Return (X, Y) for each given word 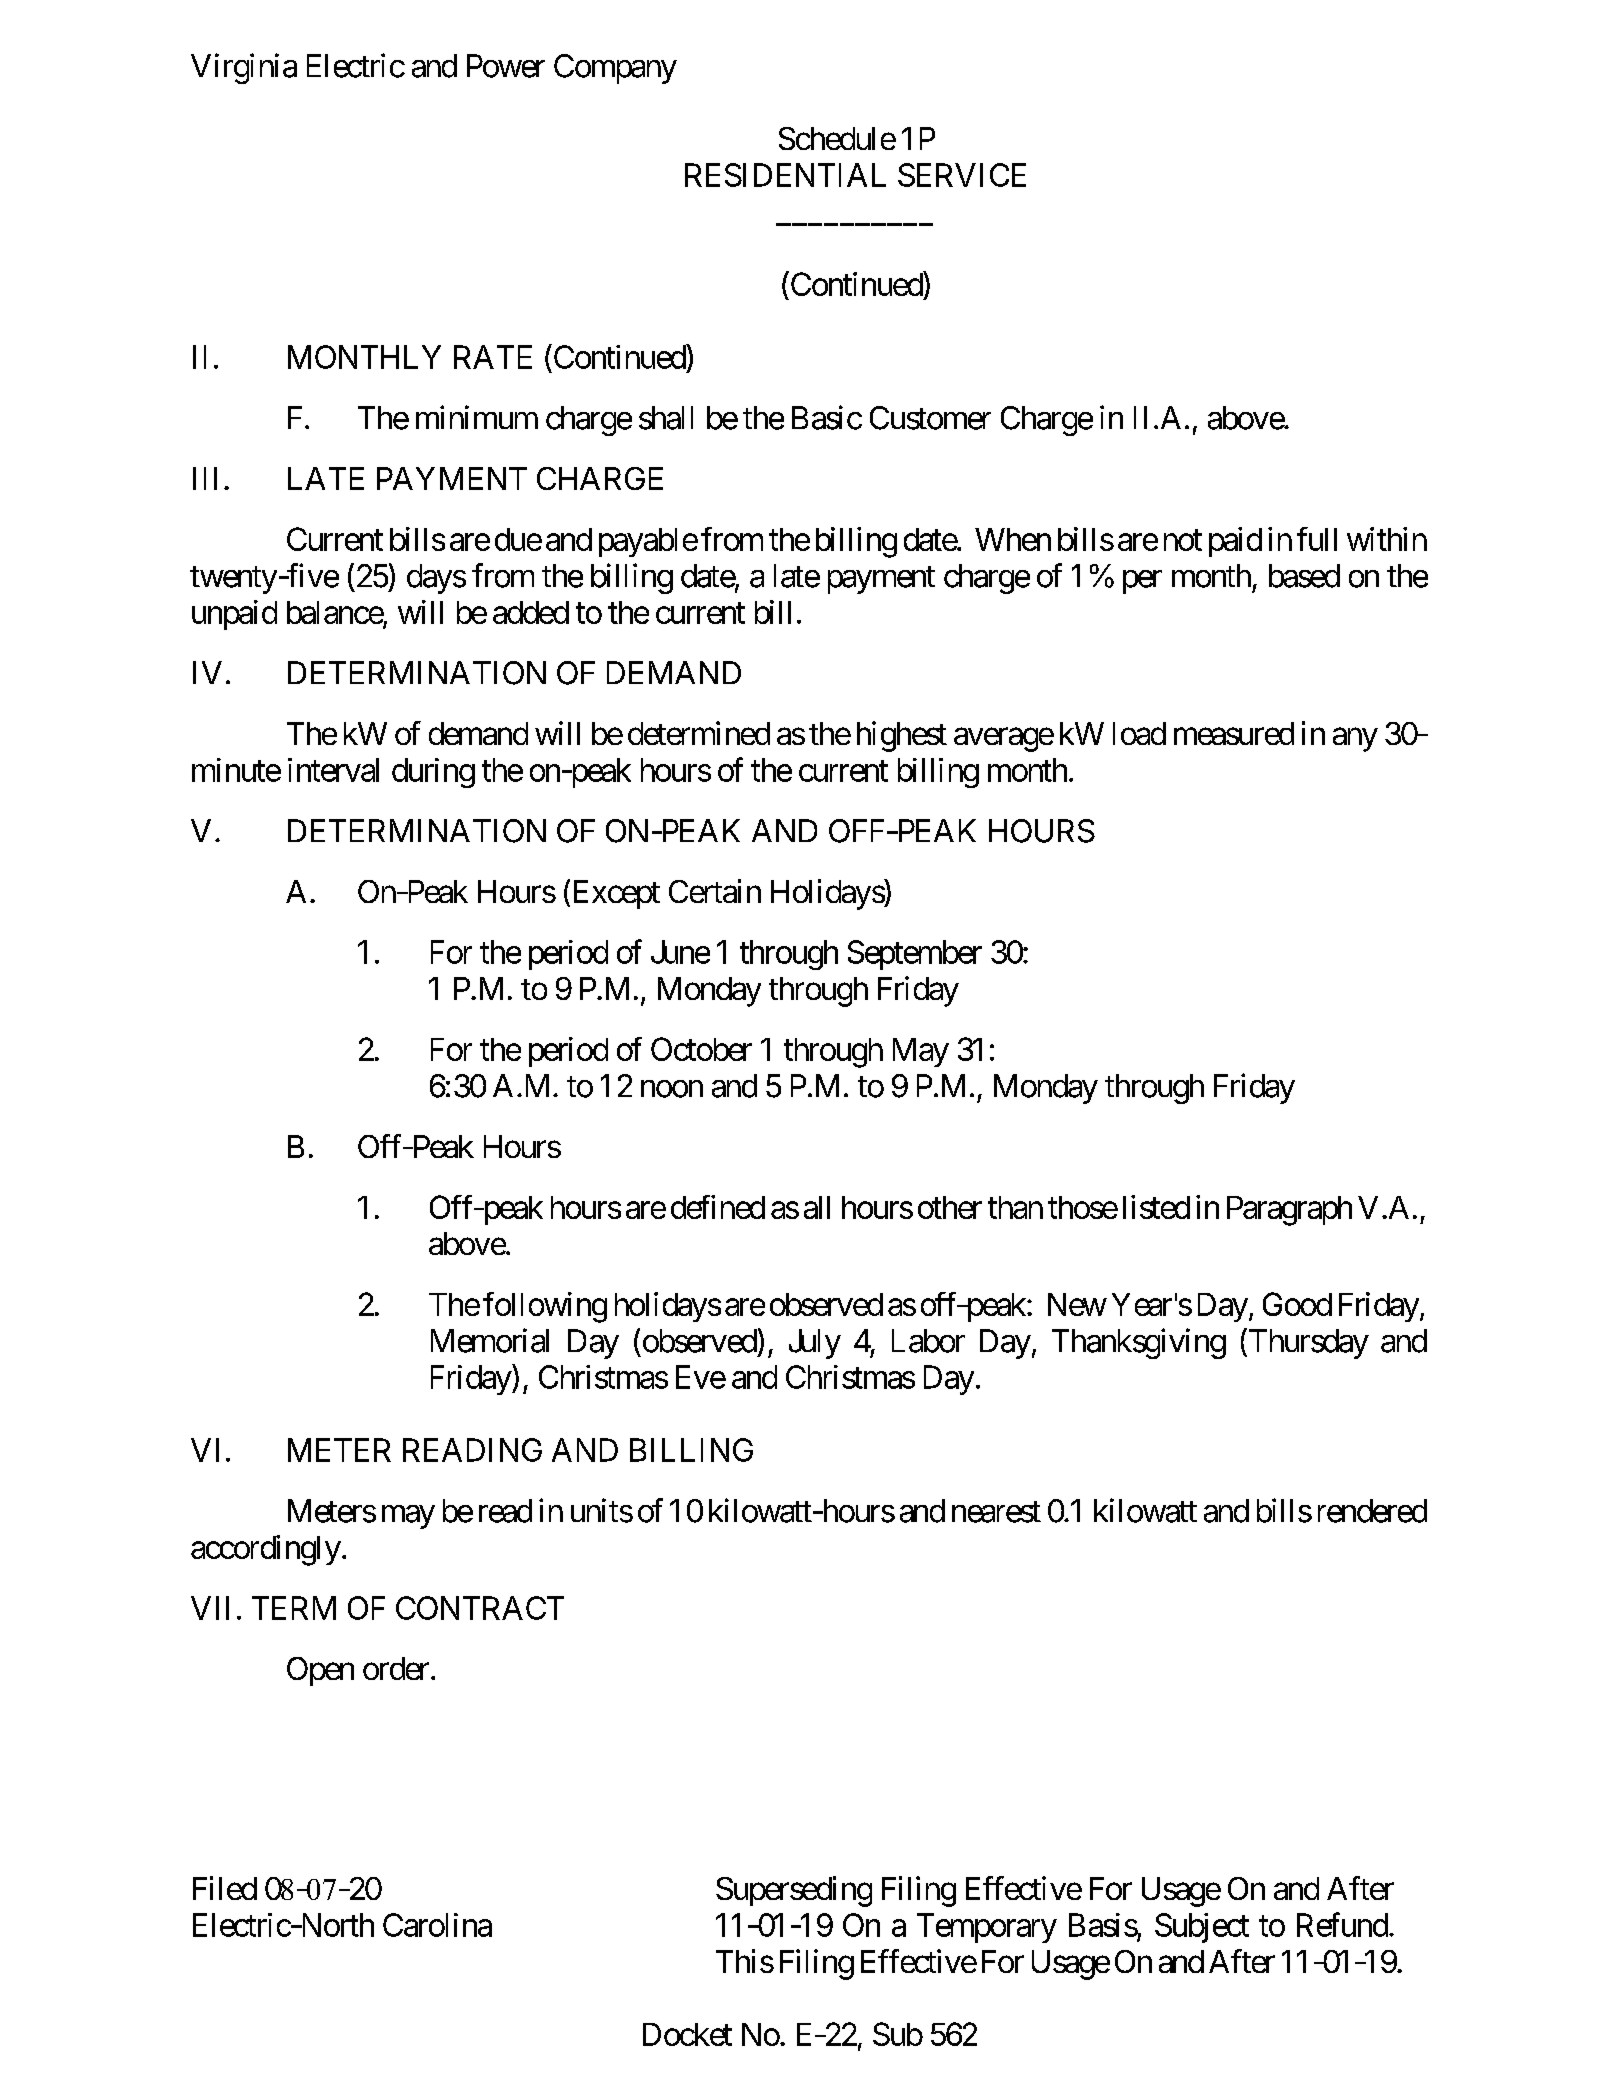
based (1304, 576)
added (531, 612)
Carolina (437, 1925)
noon (672, 1089)
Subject (1202, 1928)
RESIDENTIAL (785, 175)
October (701, 1049)
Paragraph (1289, 1211)
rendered (1372, 1511)
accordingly (266, 1550)
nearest (996, 1512)
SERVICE (962, 175)
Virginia (244, 68)
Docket (687, 2034)
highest (902, 736)
